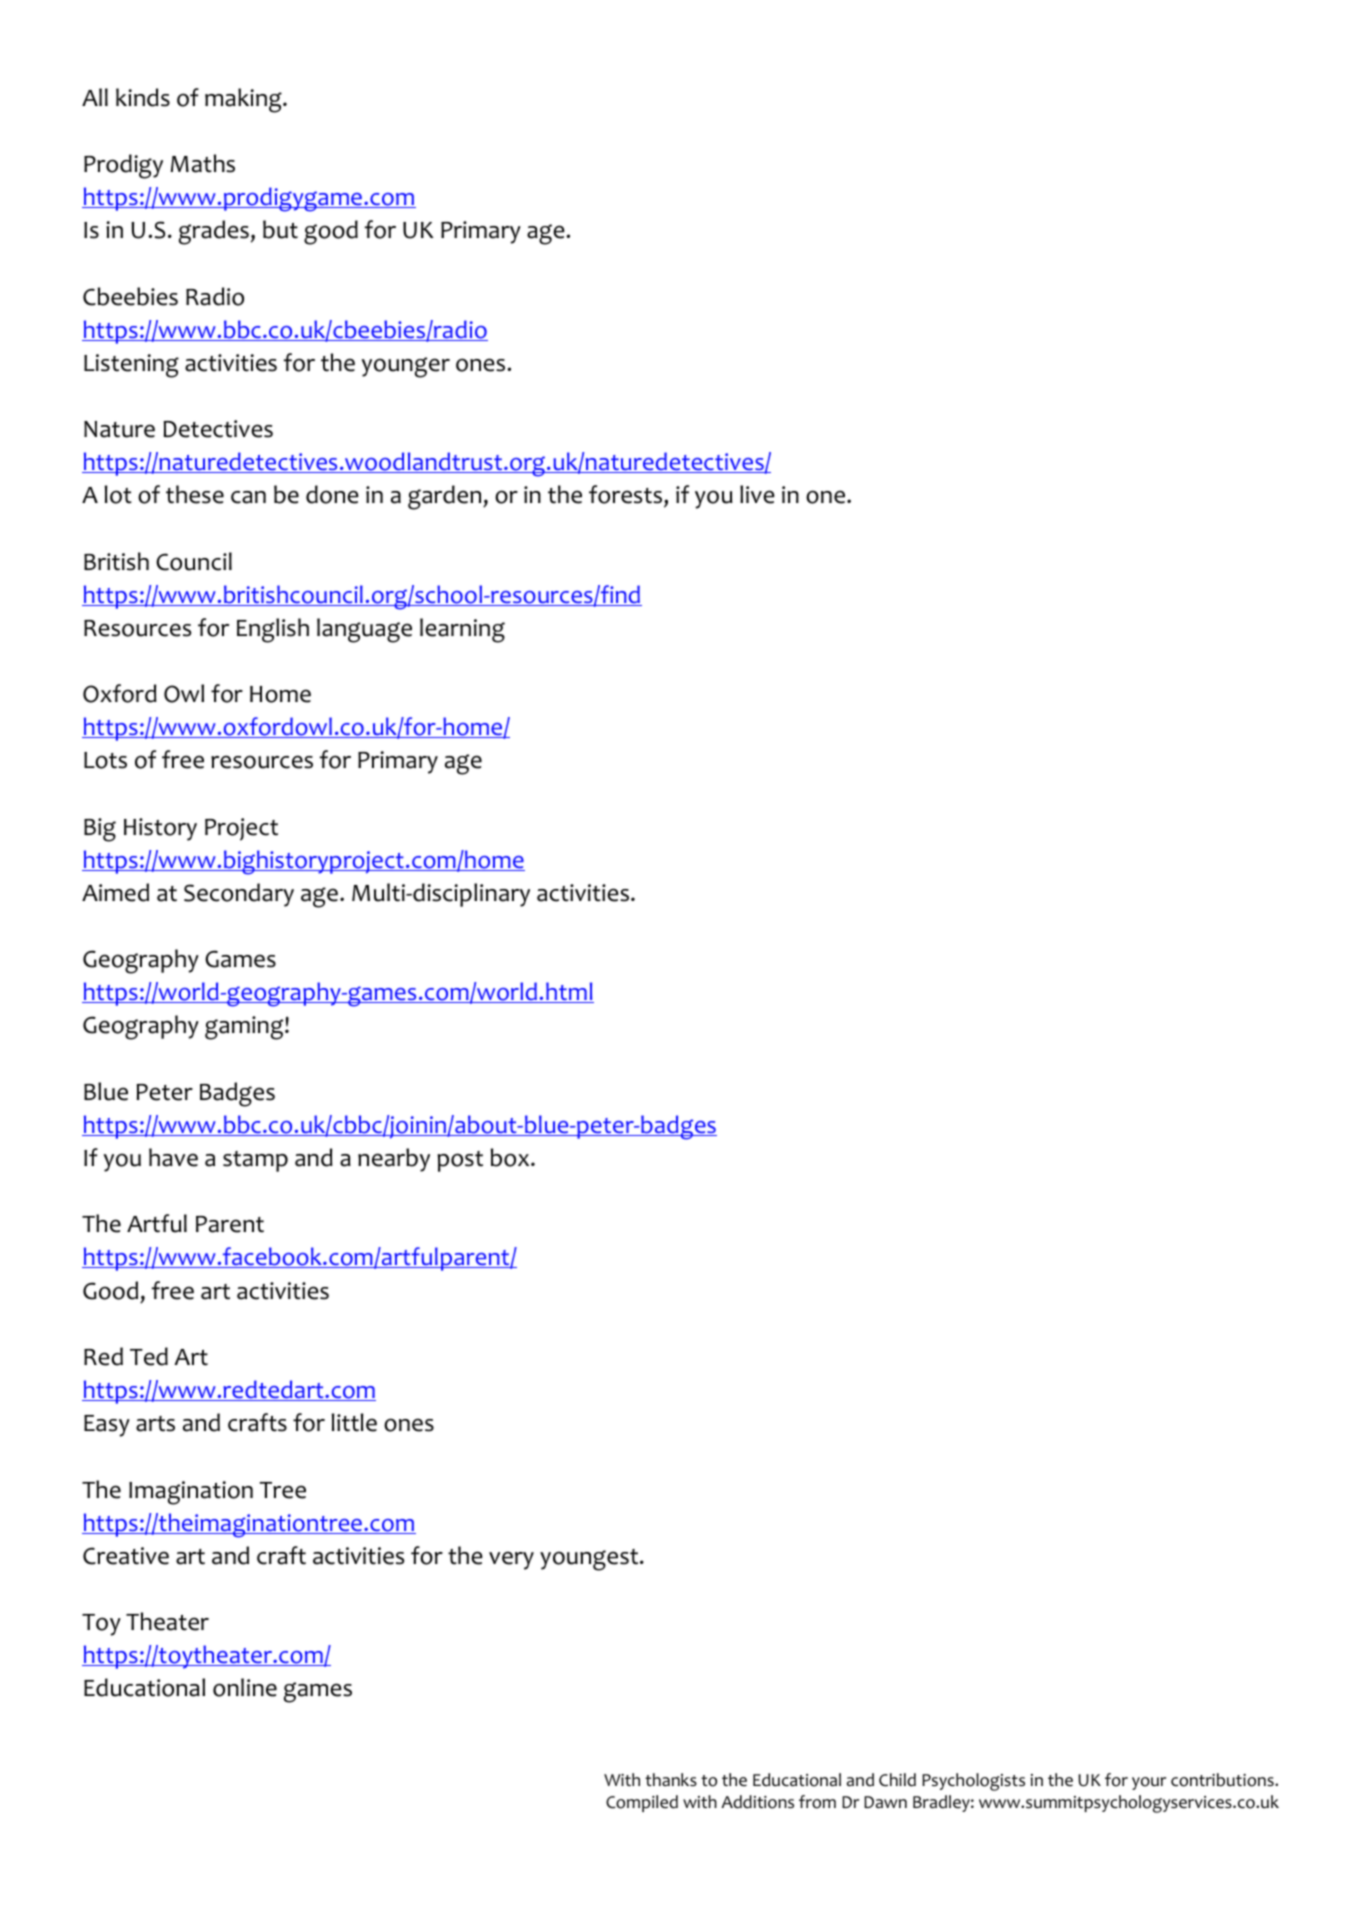  Describe the element at coordinates (460, 1161) in the image. I see `post` at that location.
